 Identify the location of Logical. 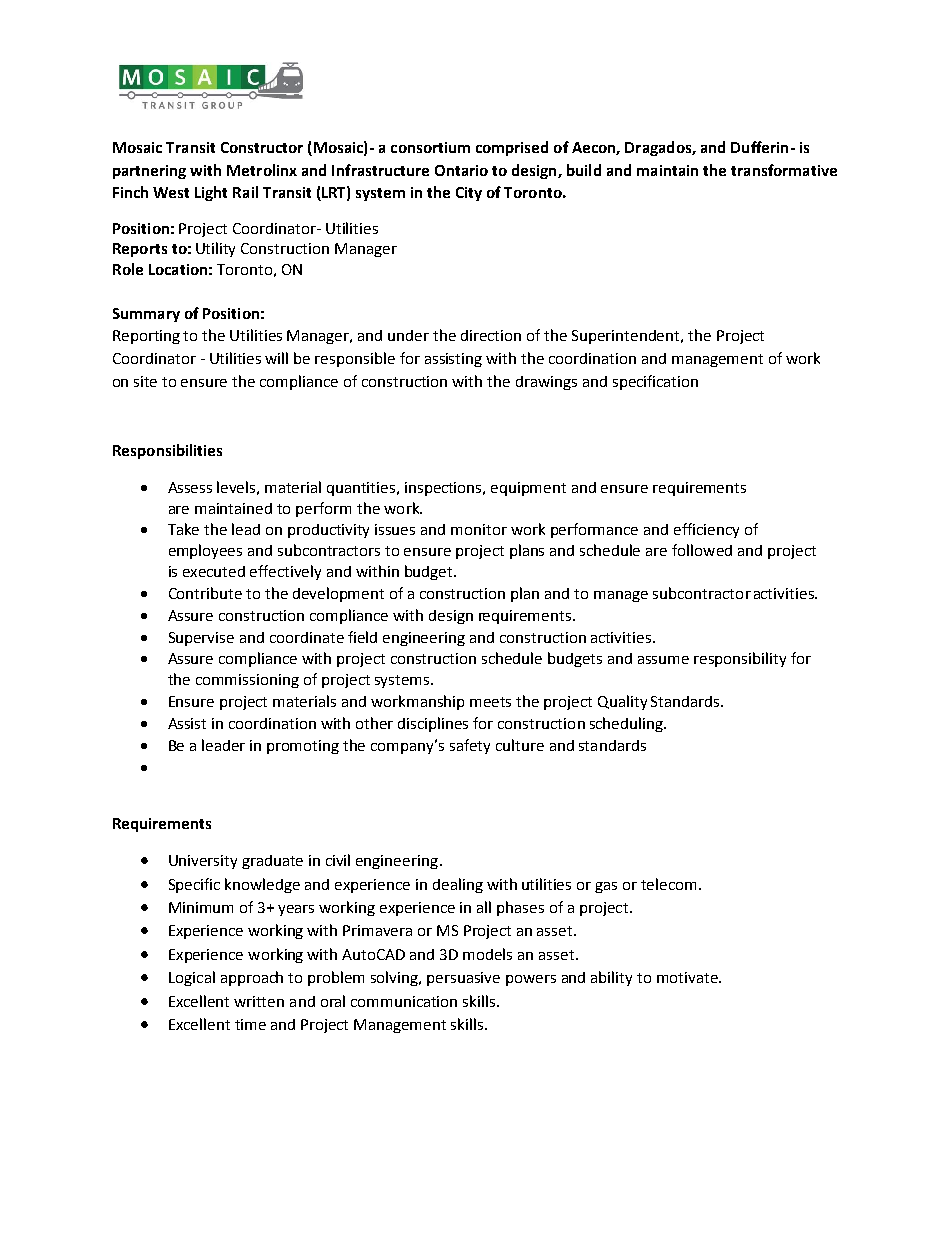
(192, 978).
